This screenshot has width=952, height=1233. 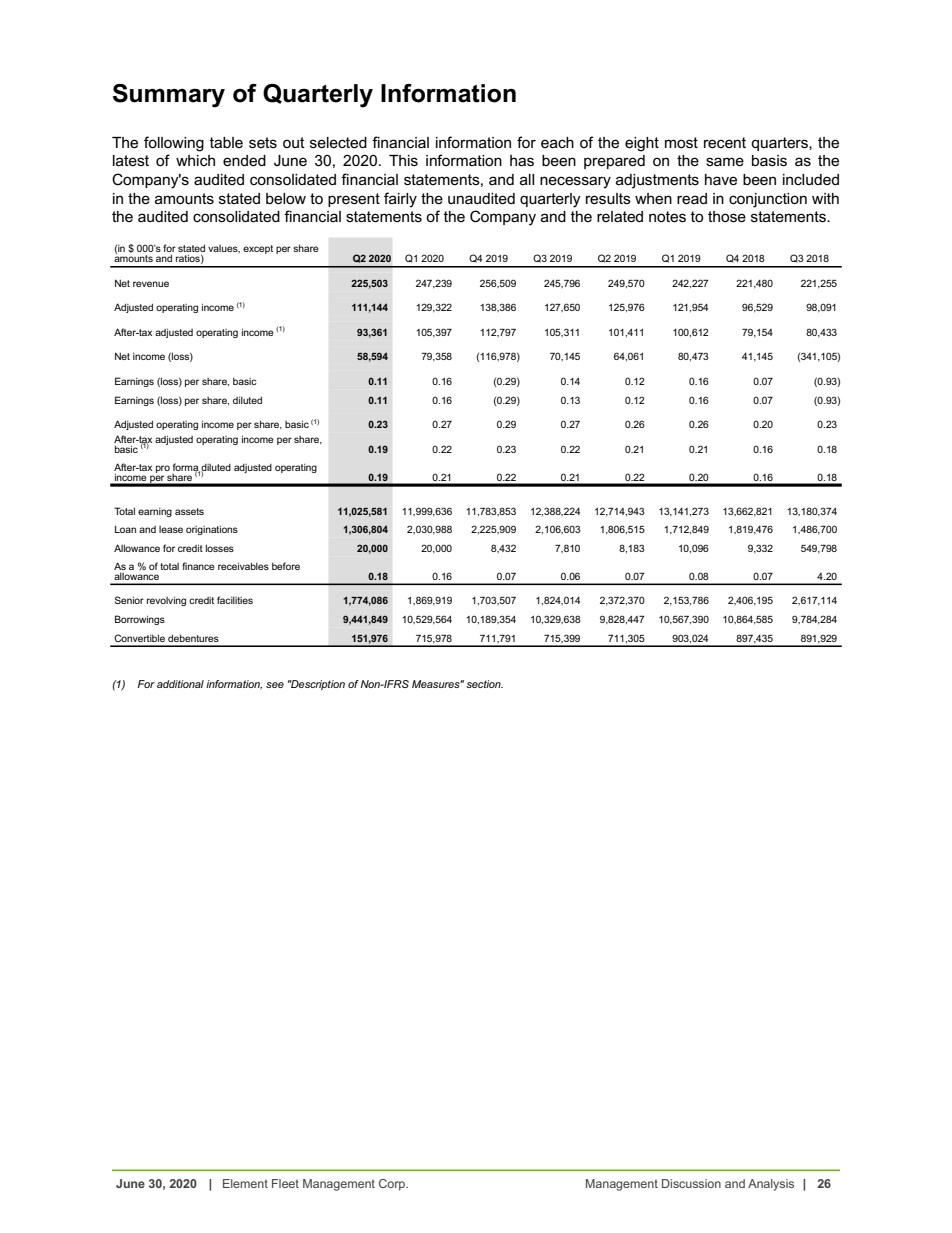 What do you see at coordinates (727, 216) in the screenshot?
I see `those` at bounding box center [727, 216].
